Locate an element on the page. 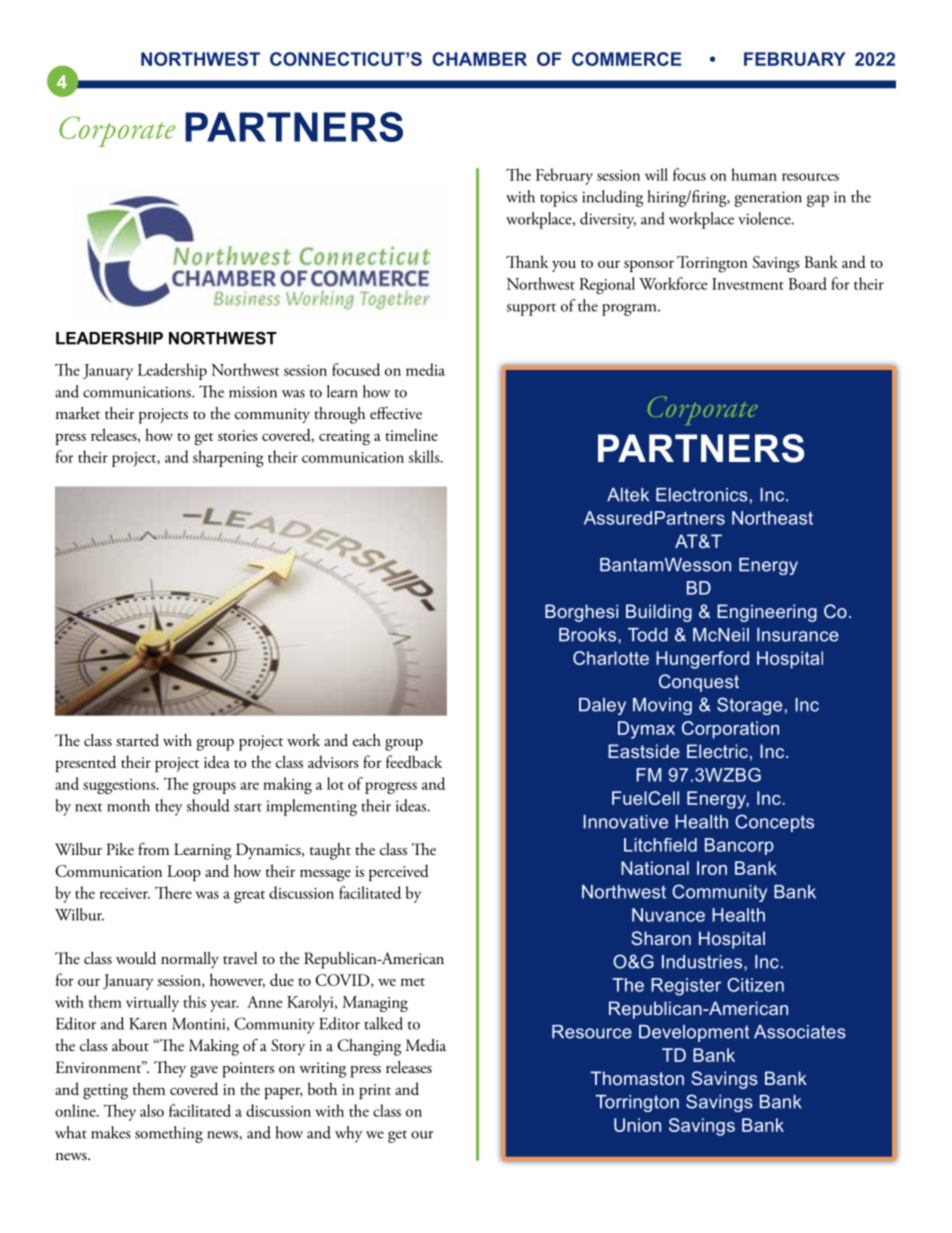 Image resolution: width=952 pixels, height=1233 pixels. Electronics is located at coordinates (702, 495).
